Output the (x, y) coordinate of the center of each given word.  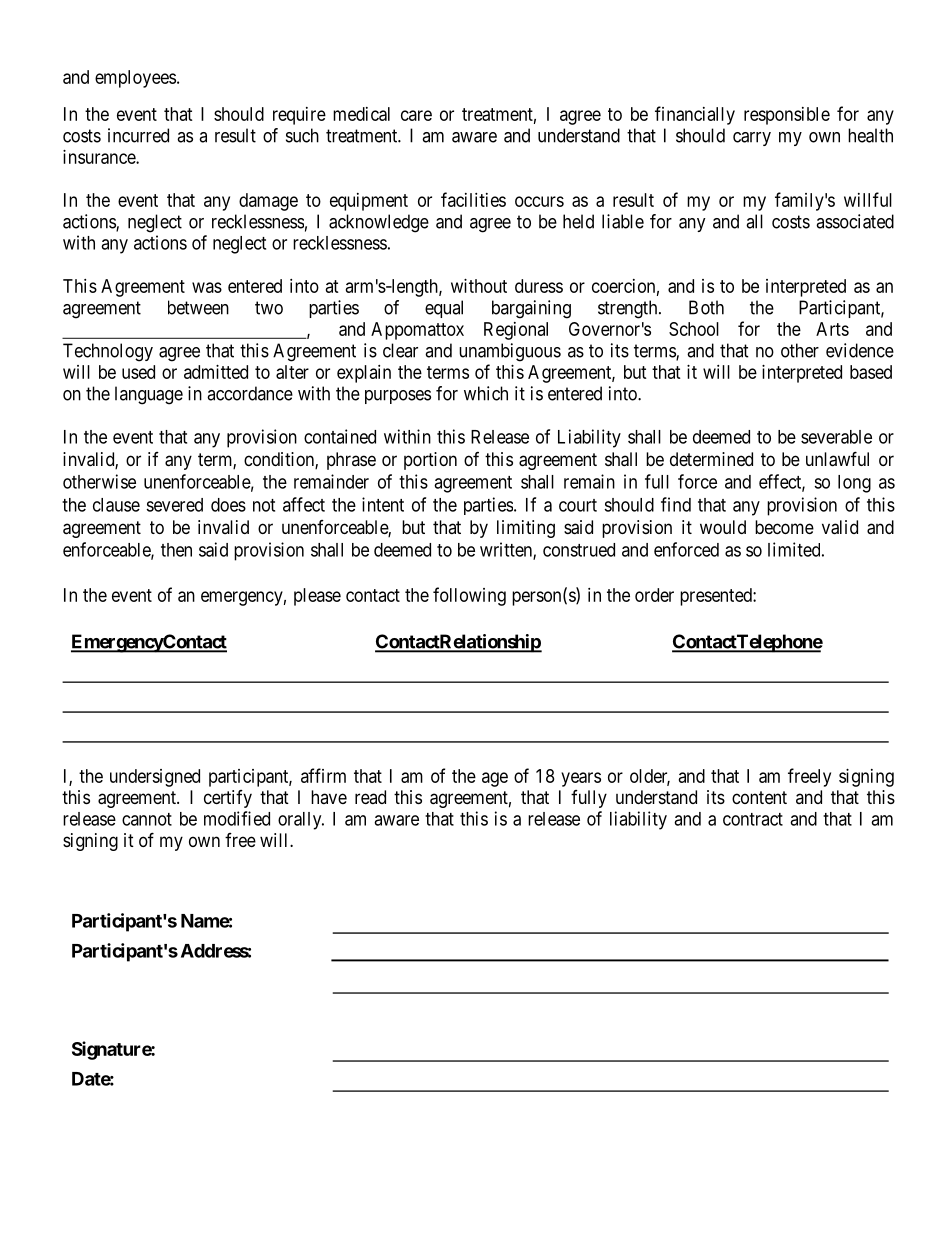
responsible (787, 116)
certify (228, 799)
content (759, 797)
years (581, 779)
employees (135, 79)
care (416, 115)
